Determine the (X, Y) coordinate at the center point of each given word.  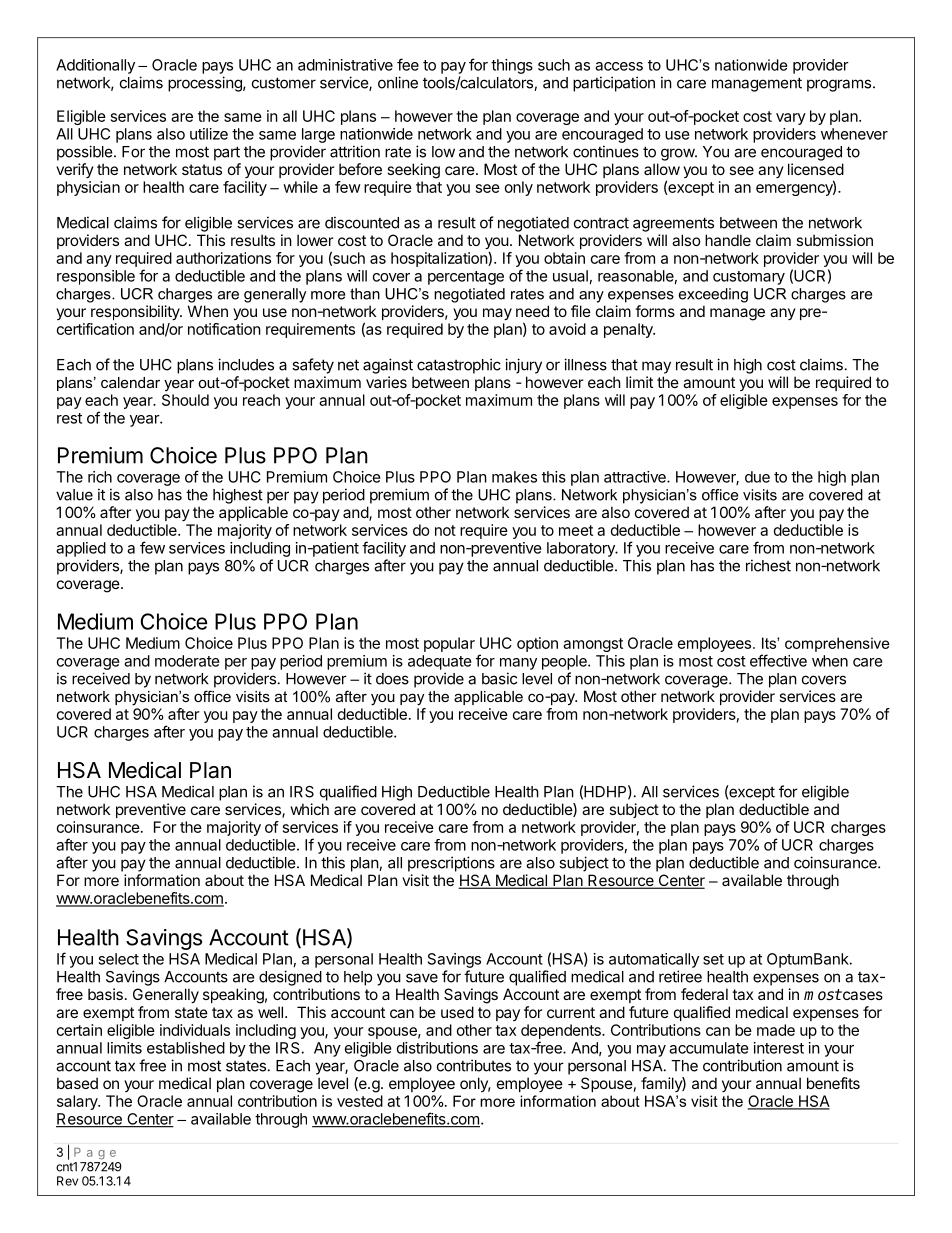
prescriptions (451, 864)
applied (81, 549)
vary (791, 119)
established (186, 1048)
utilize (209, 134)
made (776, 1030)
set (713, 959)
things (512, 66)
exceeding (713, 295)
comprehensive (837, 644)
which (310, 809)
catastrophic (459, 366)
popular (449, 644)
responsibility (136, 312)
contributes (474, 1065)
